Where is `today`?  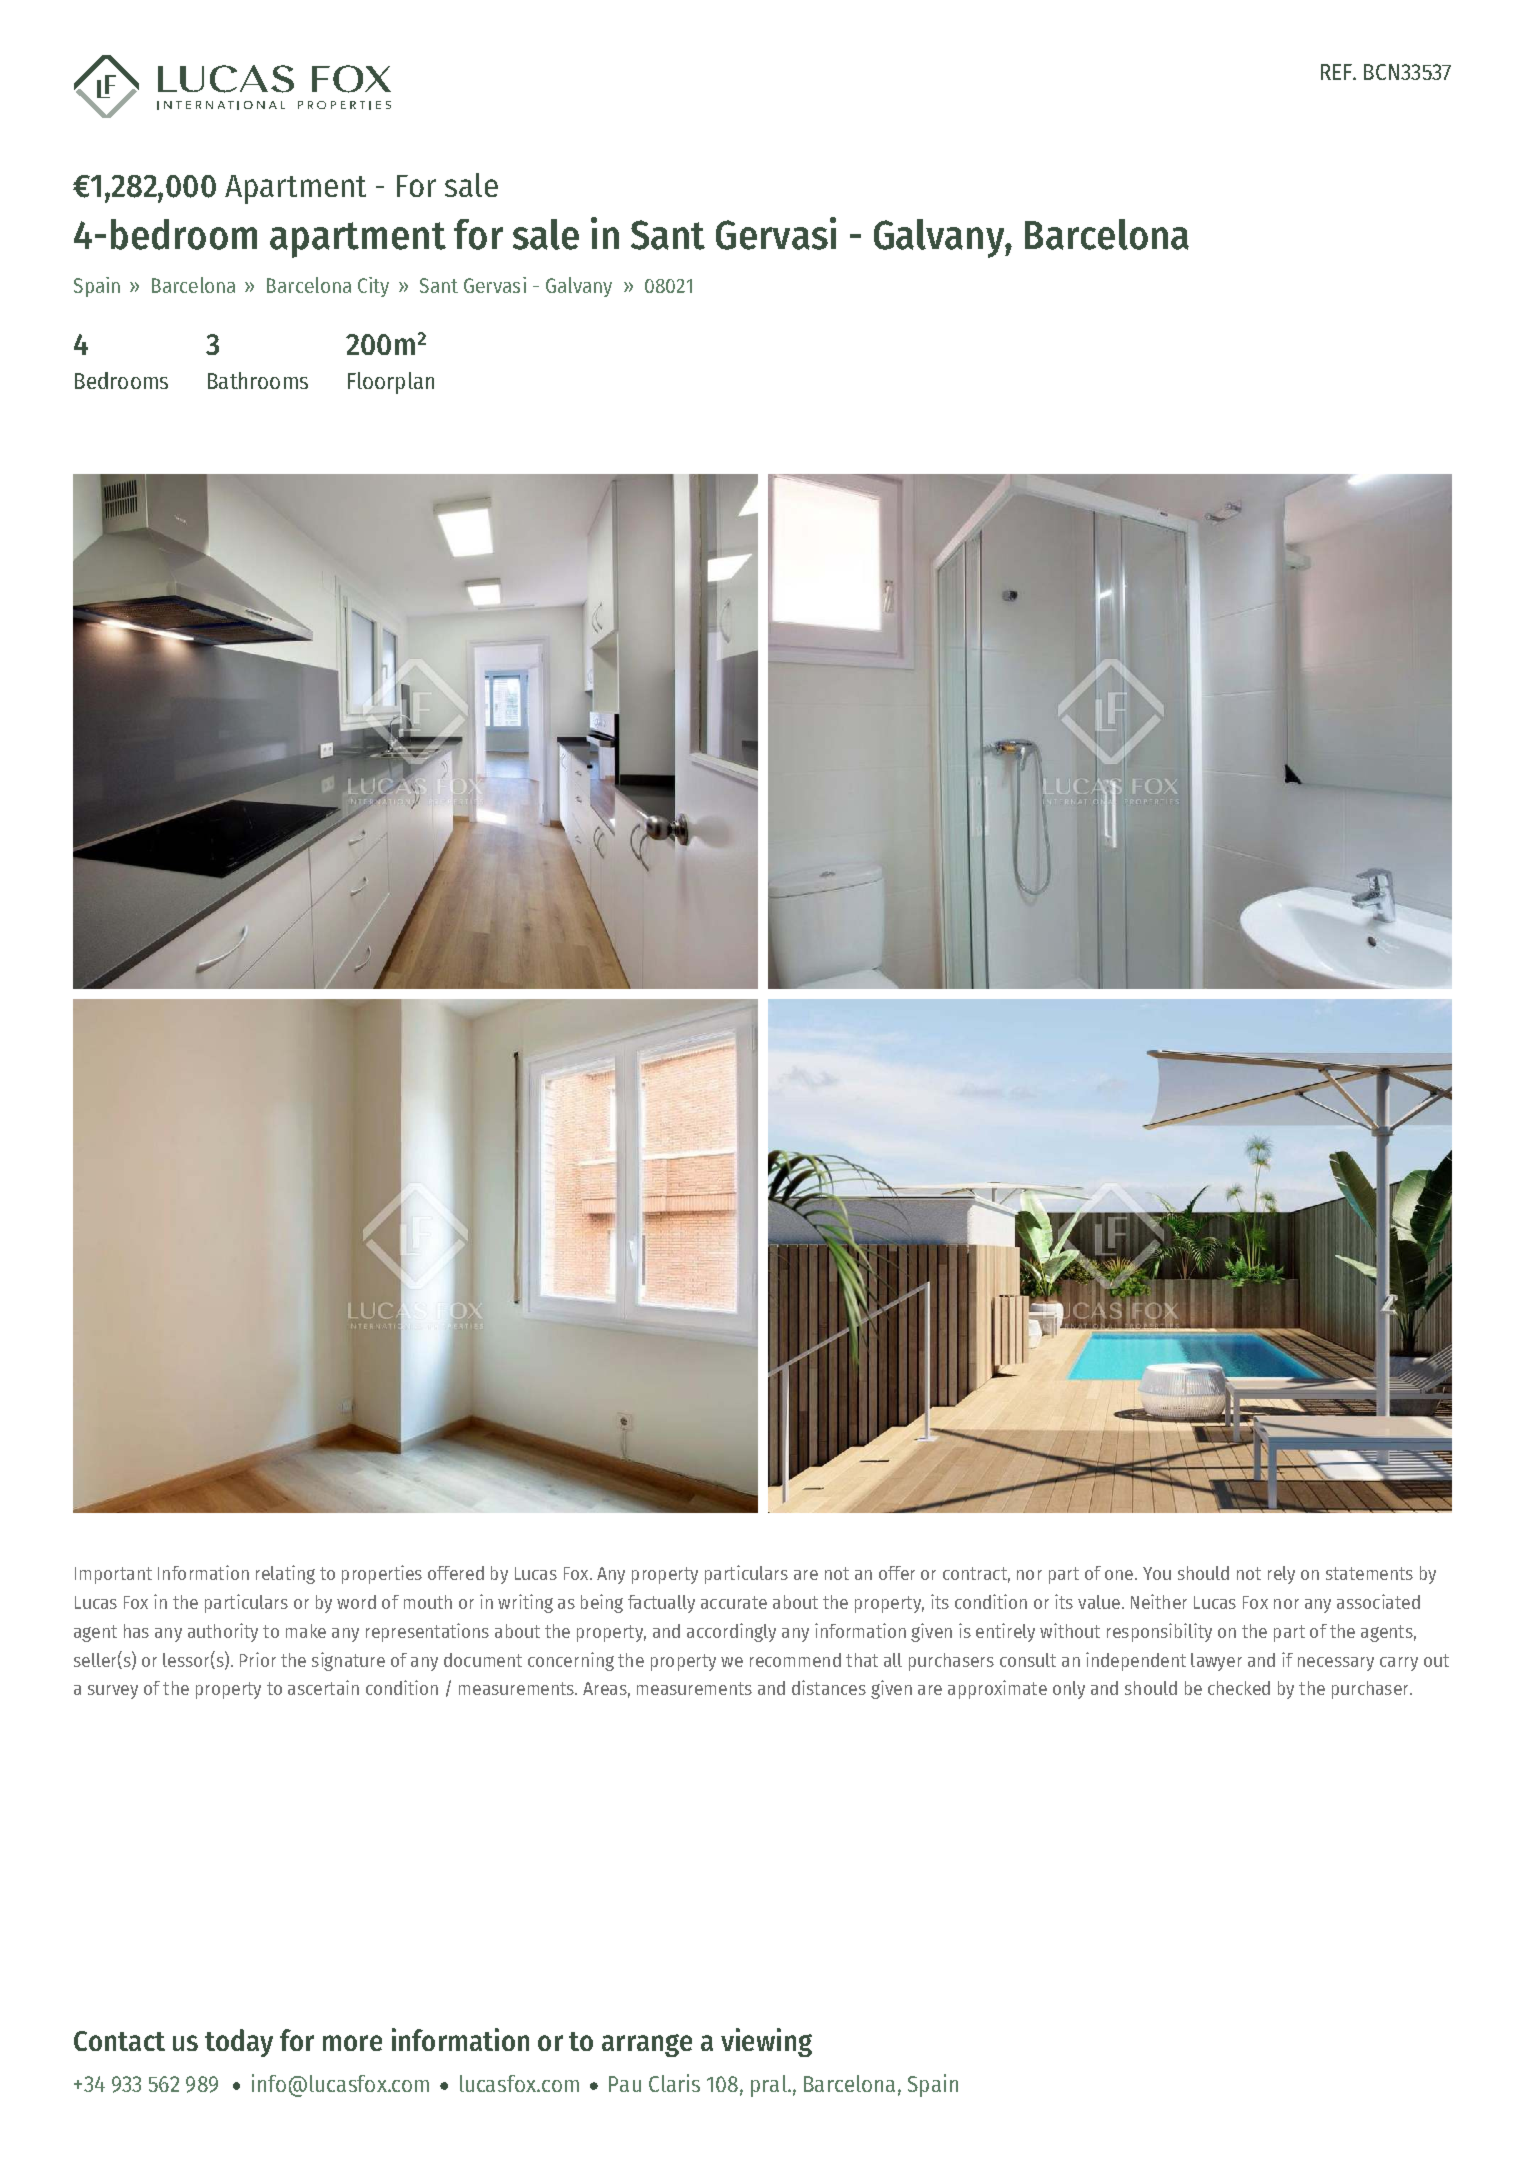
today is located at coordinates (239, 2043).
